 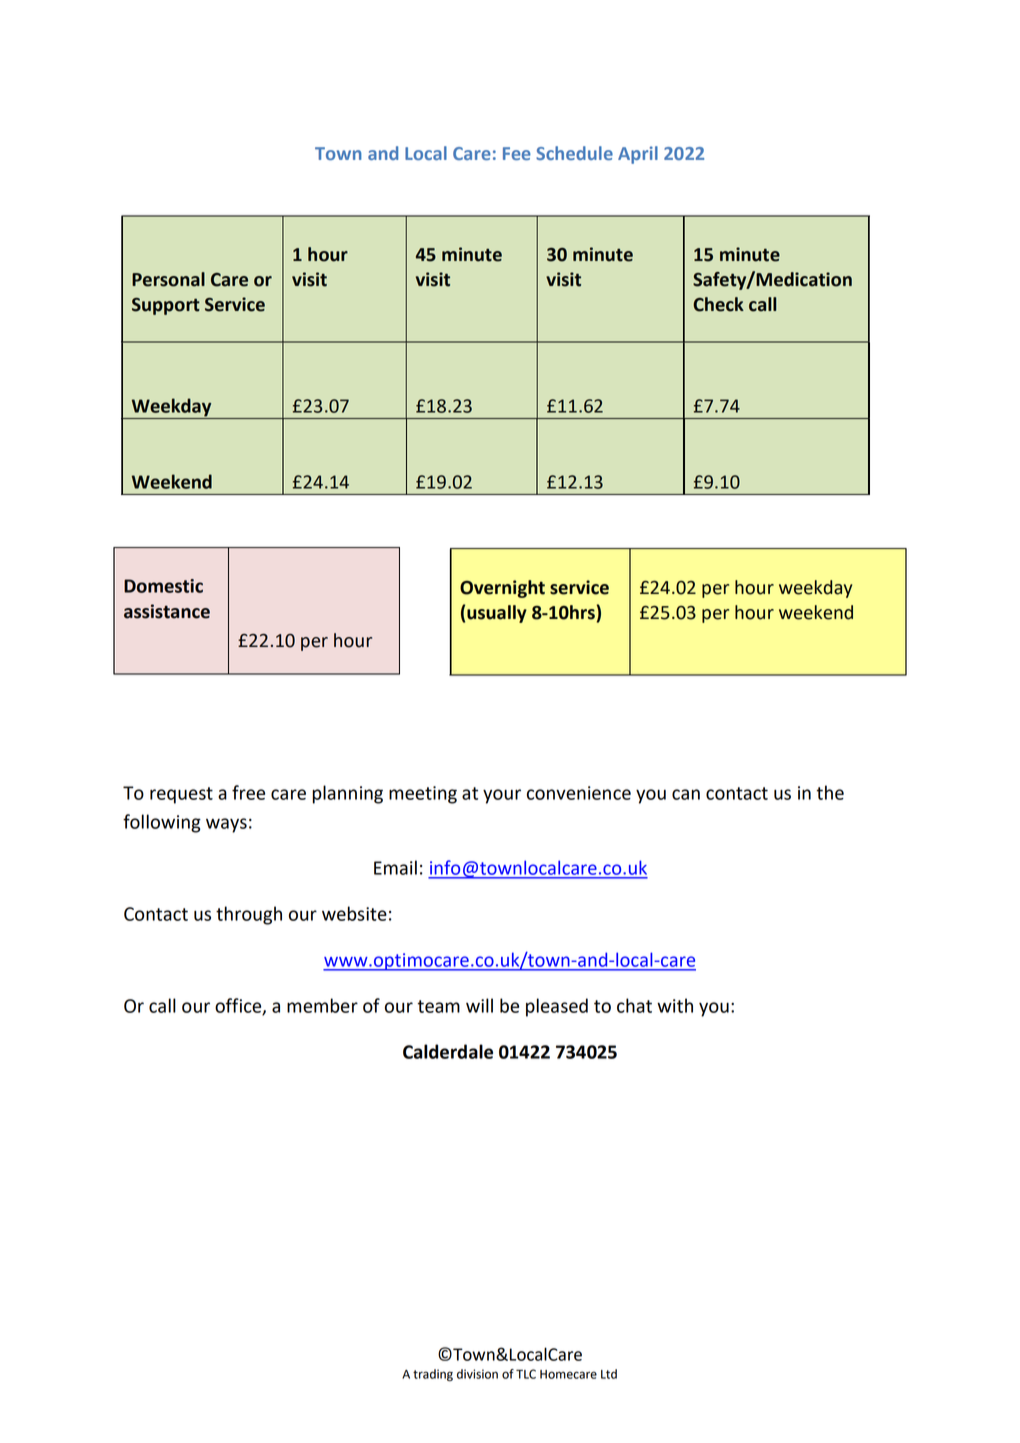 What do you see at coordinates (479, 1005) in the document?
I see `will` at bounding box center [479, 1005].
